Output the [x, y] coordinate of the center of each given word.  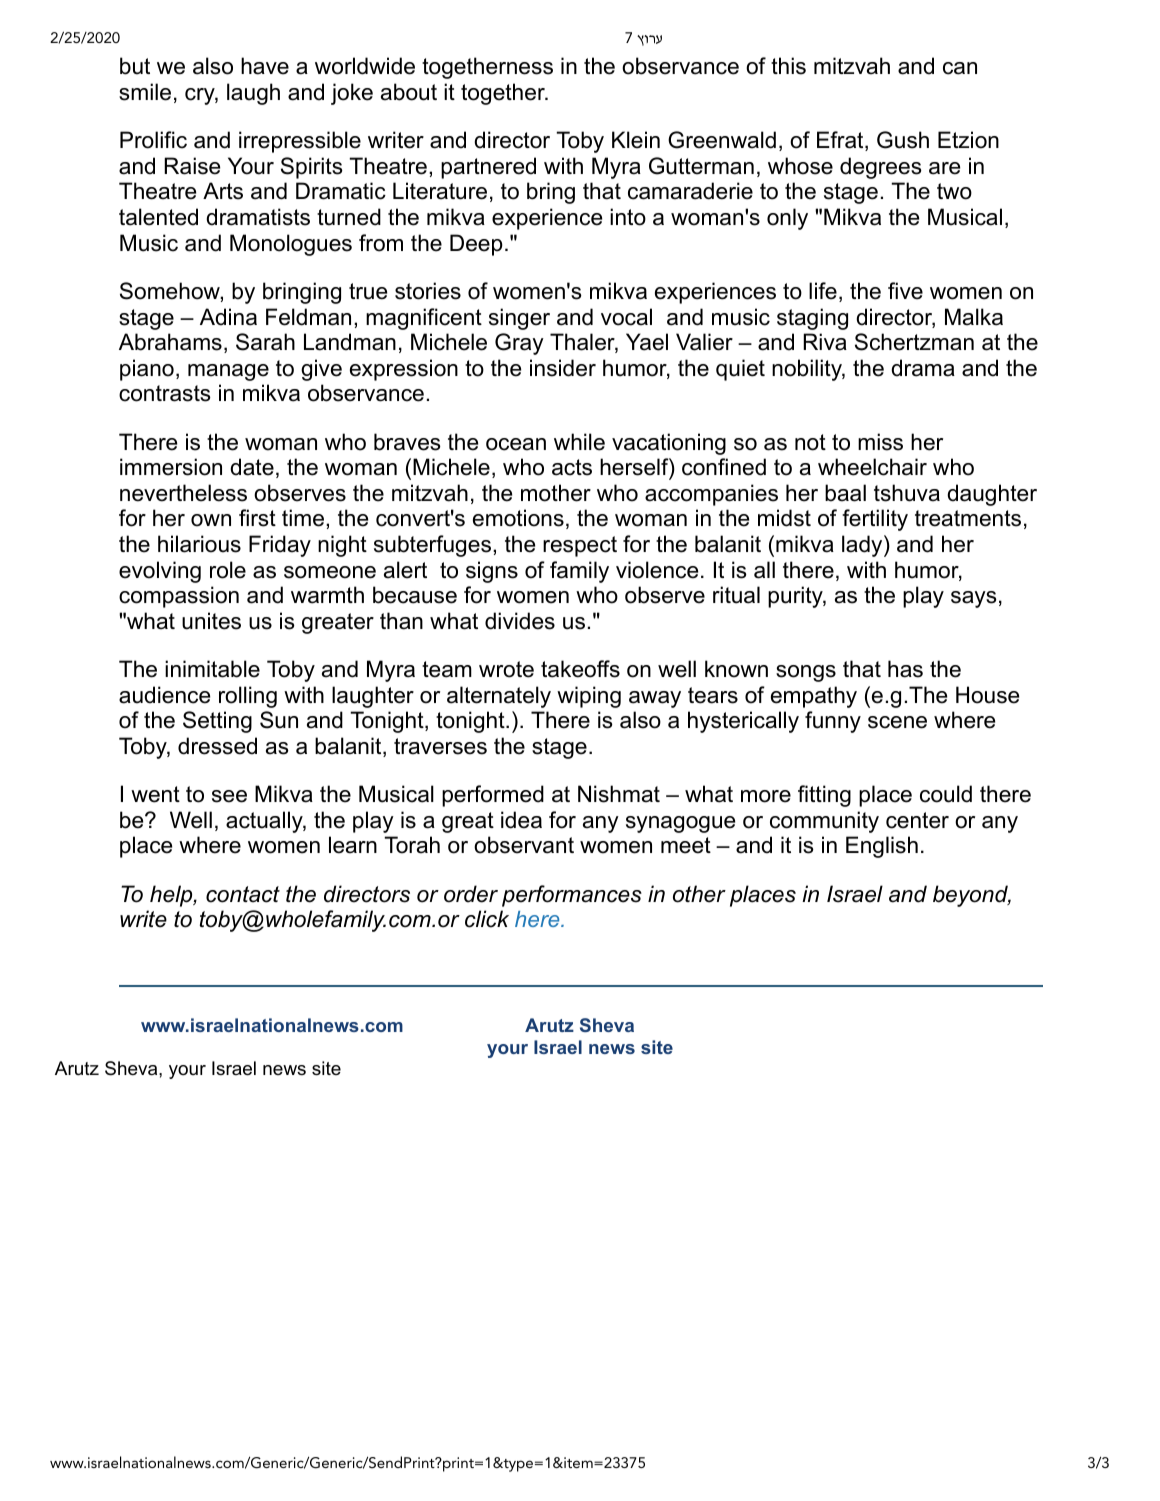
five [905, 291]
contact [243, 894]
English [882, 847]
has [905, 669]
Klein [636, 140]
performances [572, 896]
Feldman [308, 317]
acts [572, 467]
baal [845, 493]
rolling [248, 697]
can [960, 68]
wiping [589, 697]
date [252, 467]
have [265, 66]
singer [519, 319]
